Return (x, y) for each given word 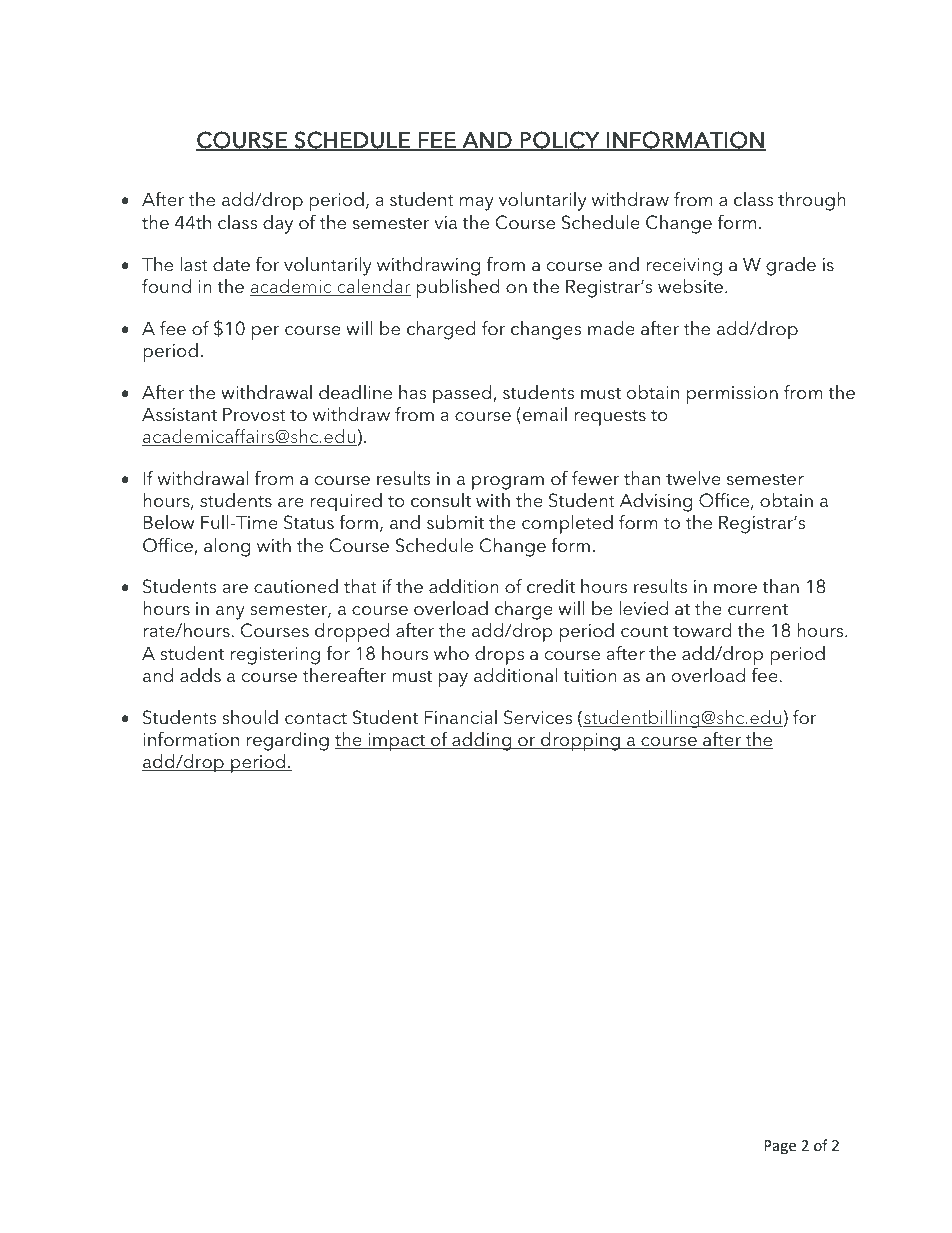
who (451, 653)
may (477, 204)
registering (275, 656)
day (278, 224)
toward (702, 630)
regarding (288, 741)
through (812, 201)
